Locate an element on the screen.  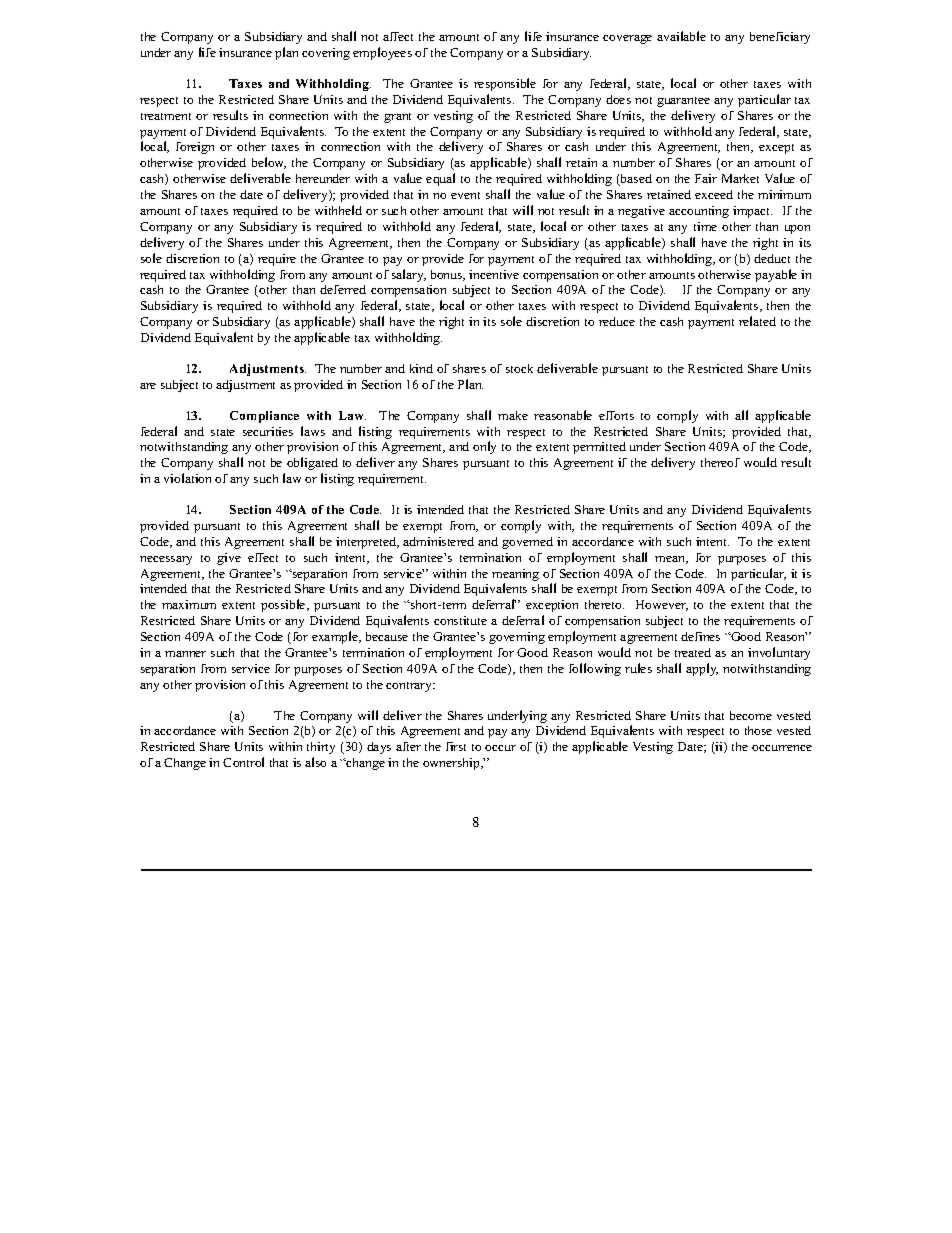
make is located at coordinates (513, 415).
